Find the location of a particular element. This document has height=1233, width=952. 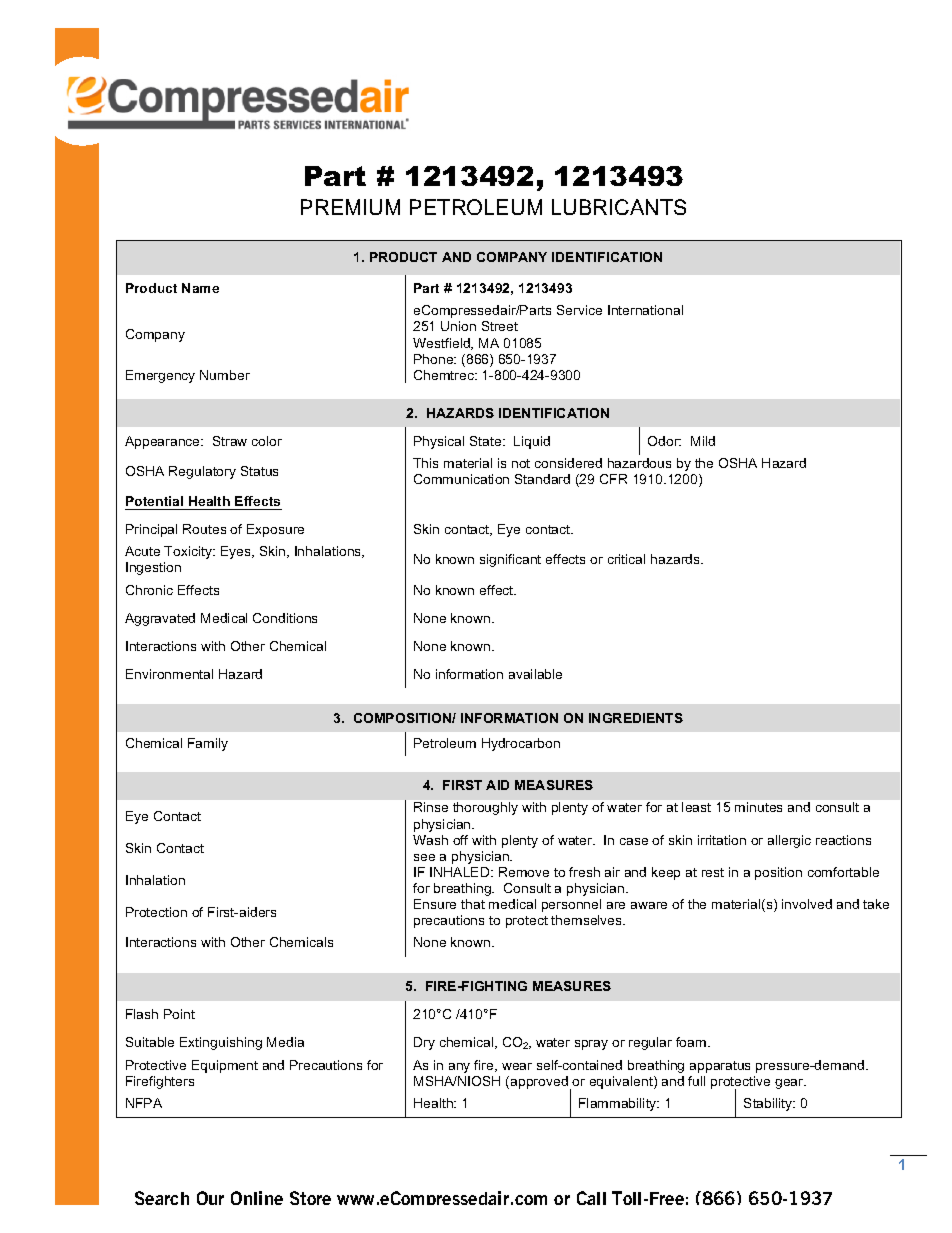

Regulatory is located at coordinates (202, 472).
